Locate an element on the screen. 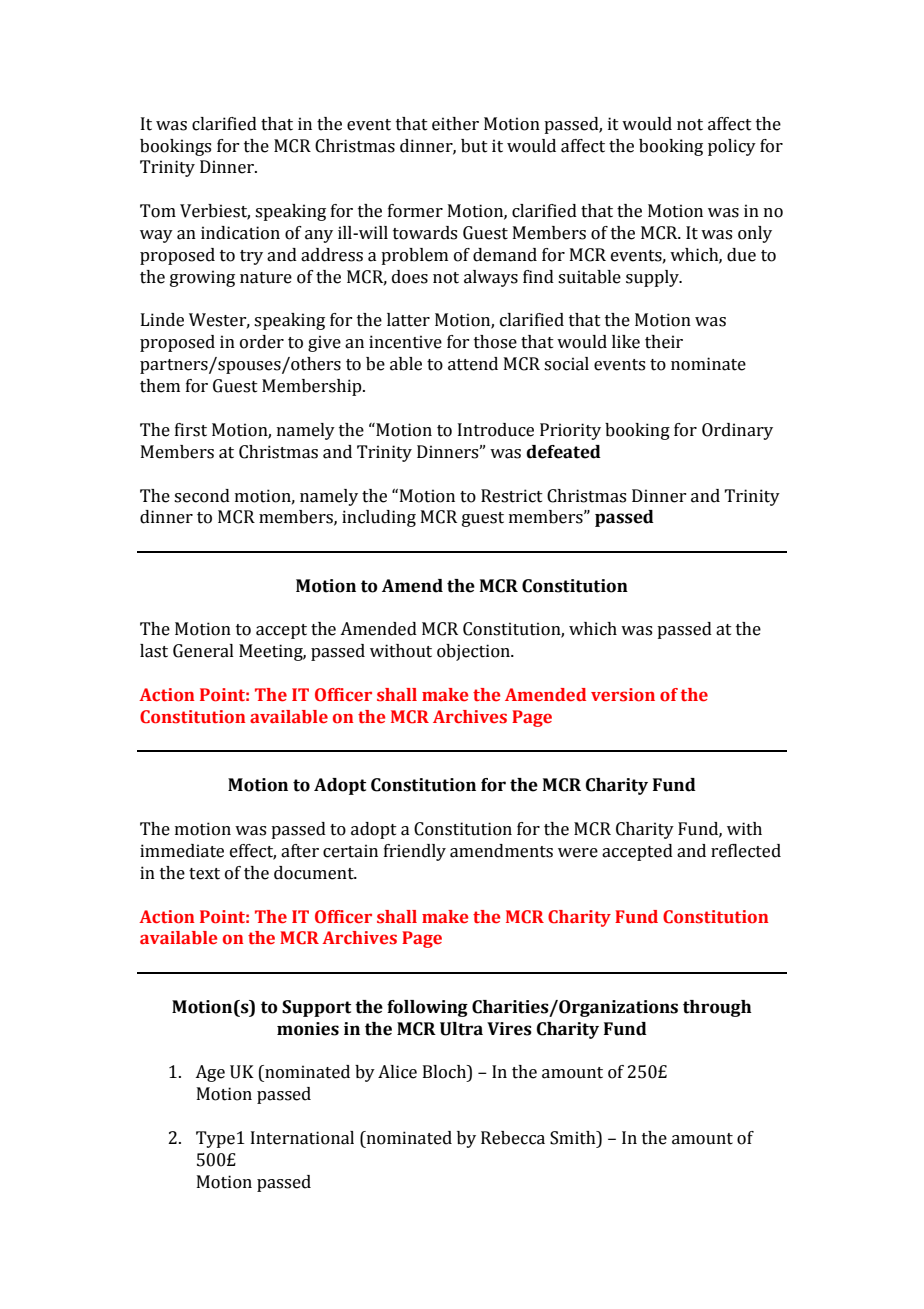 This screenshot has height=1309, width=924. policy is located at coordinates (732, 147).
